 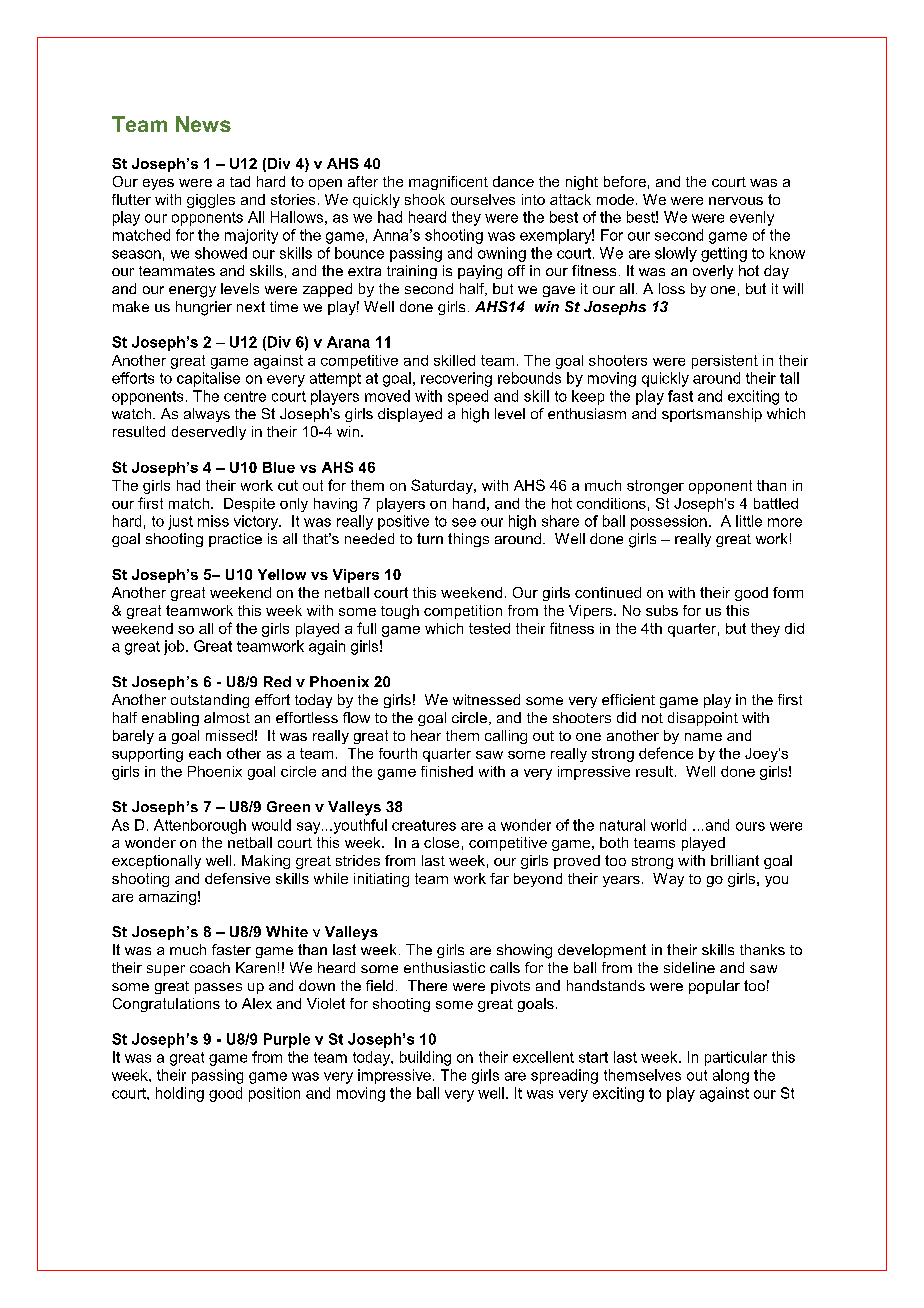 I want to click on magnificent, so click(x=448, y=183).
